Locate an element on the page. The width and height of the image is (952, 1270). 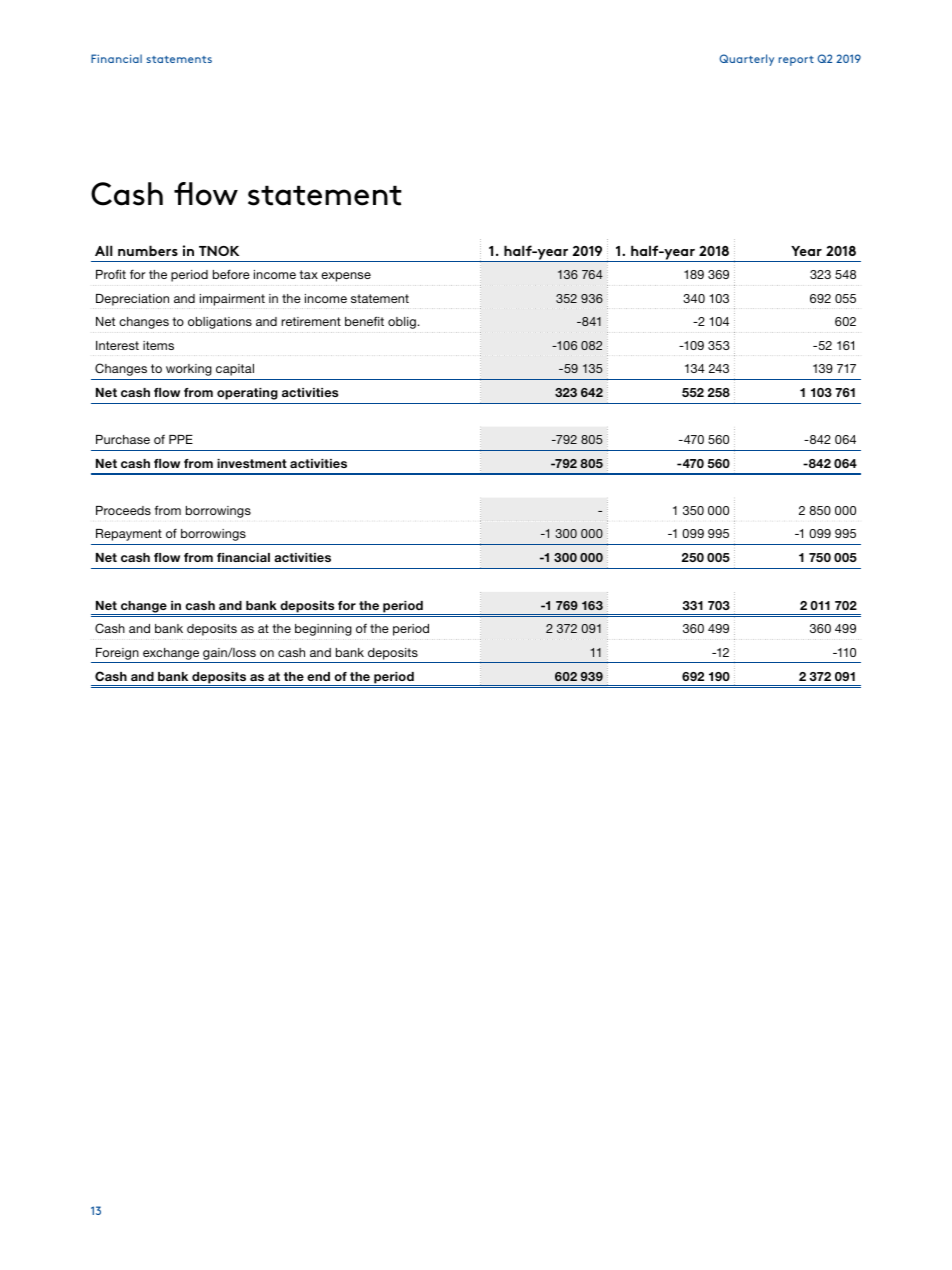
report is located at coordinates (796, 61).
